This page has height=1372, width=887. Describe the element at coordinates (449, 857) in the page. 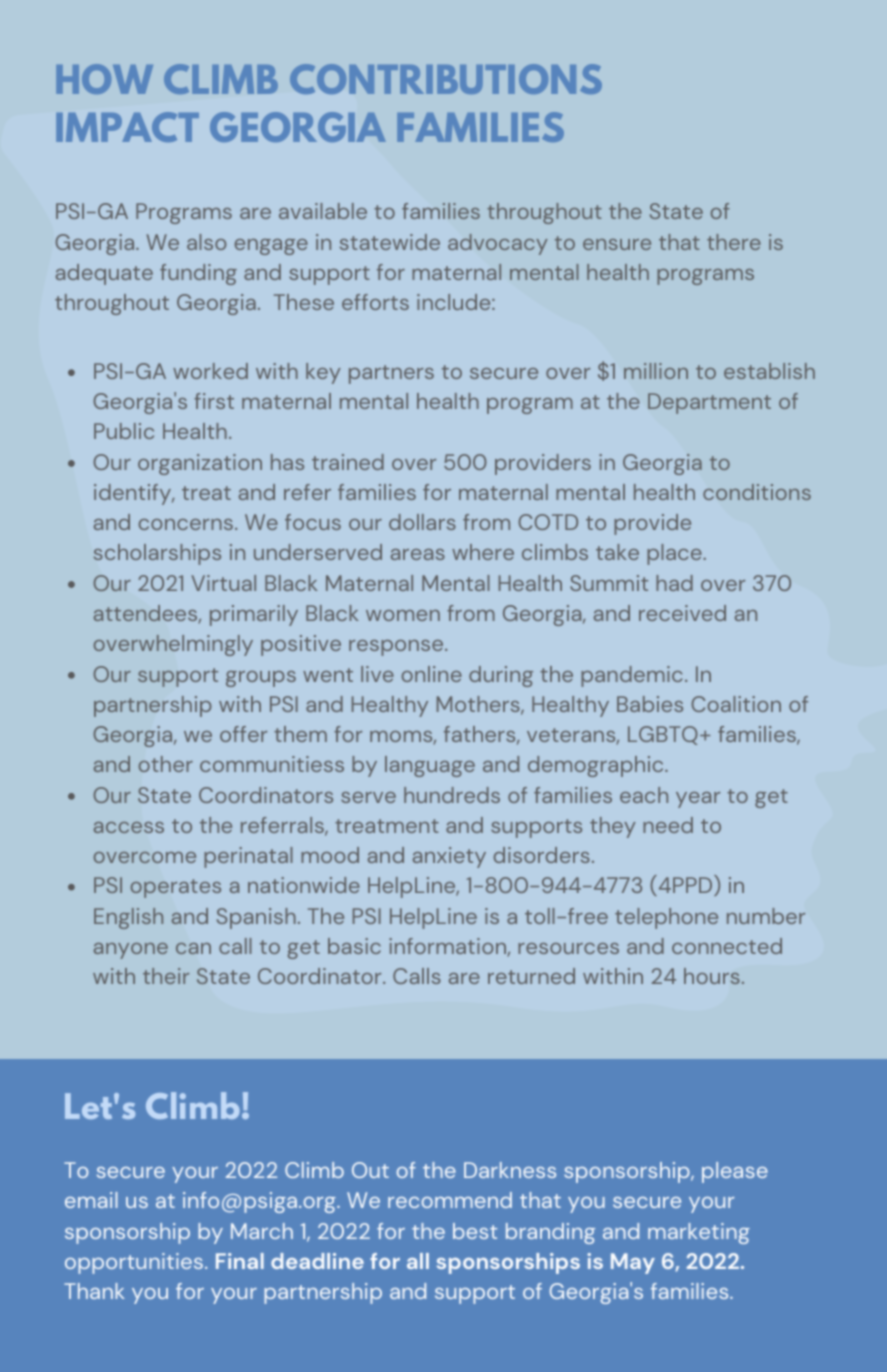

I see `anxiety` at that location.
